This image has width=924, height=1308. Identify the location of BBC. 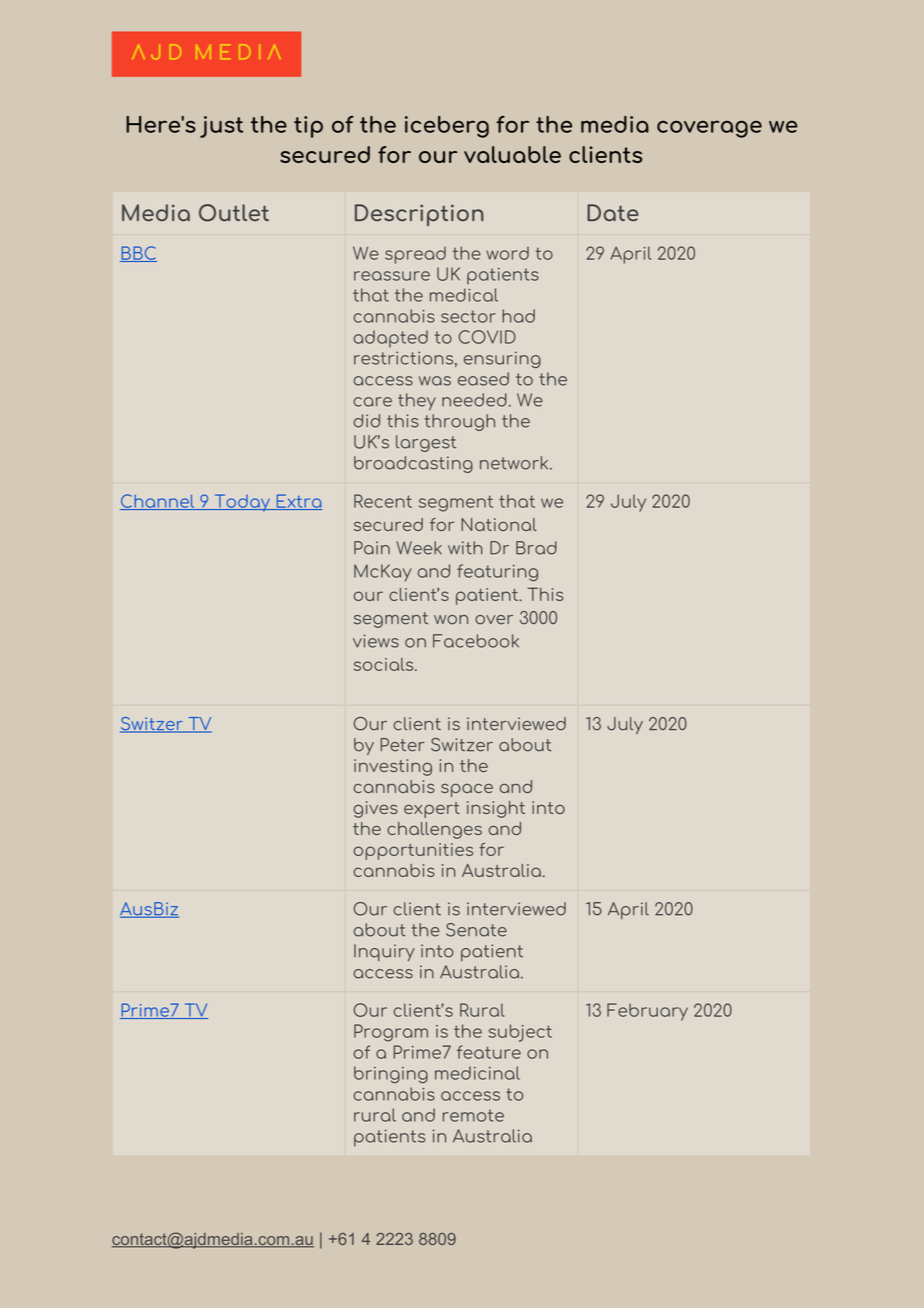
(138, 254).
